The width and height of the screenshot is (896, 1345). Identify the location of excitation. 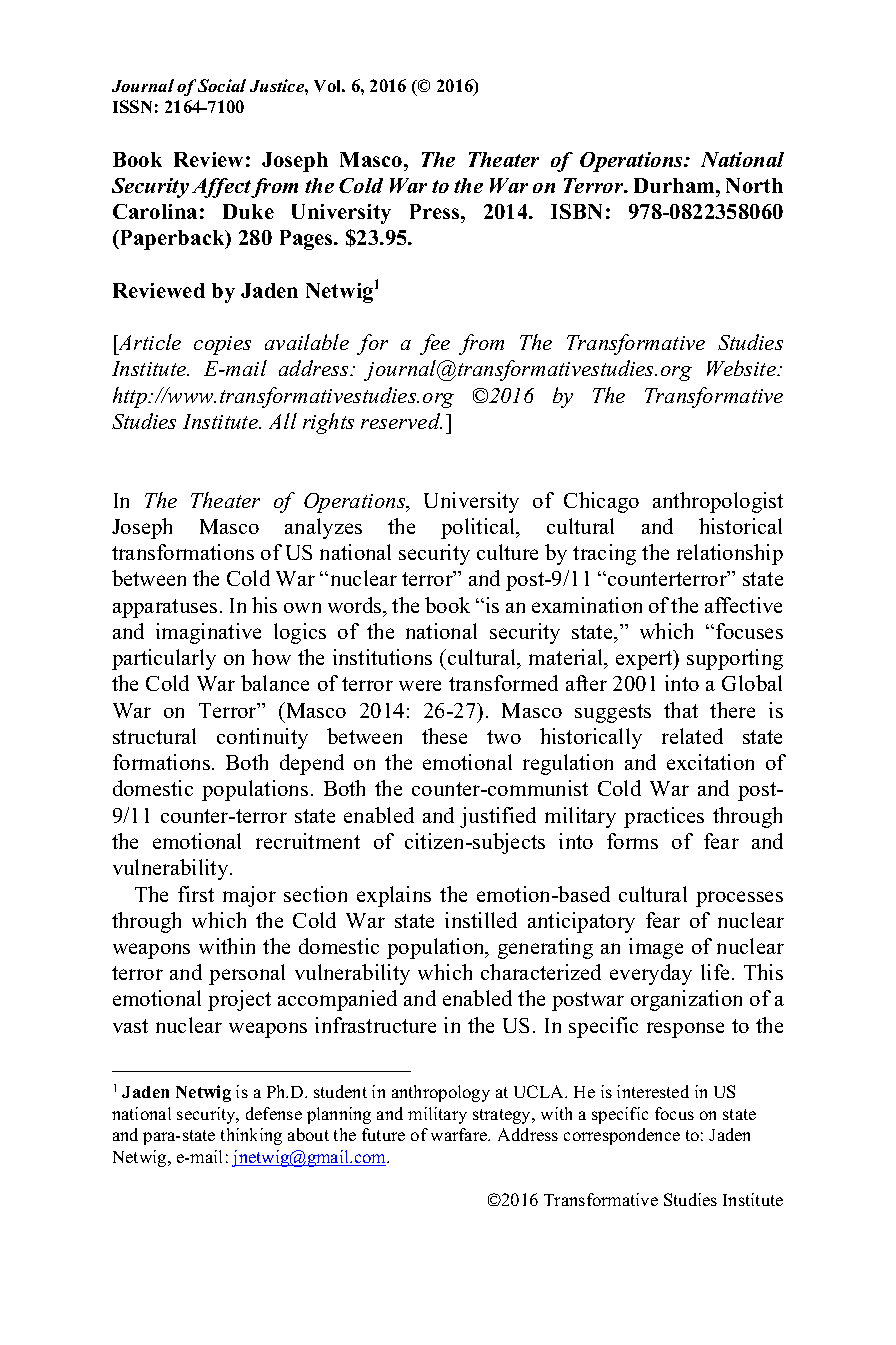
(710, 762).
